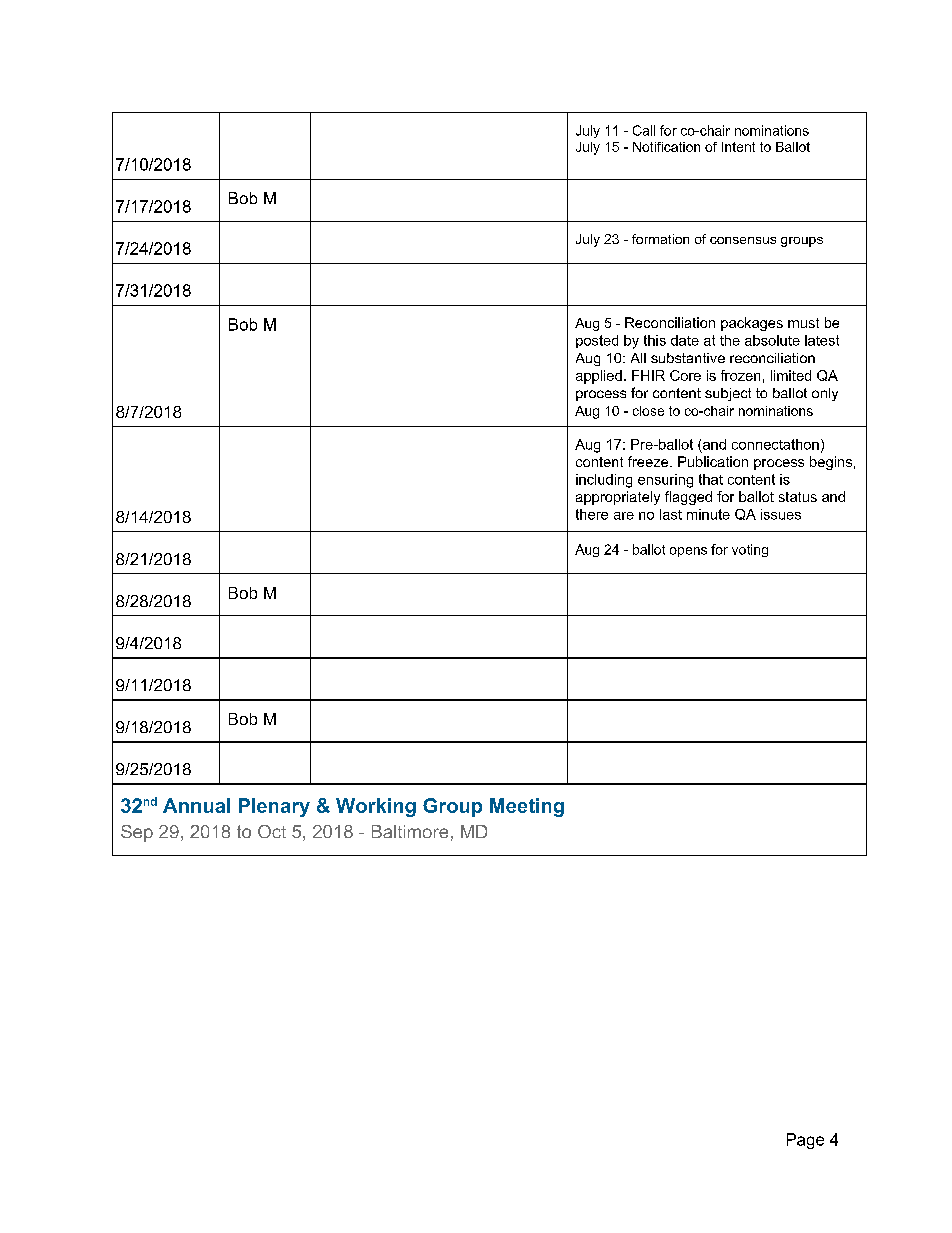 The width and height of the page is (952, 1233). Describe the element at coordinates (644, 130) in the page. I see `Call` at that location.
